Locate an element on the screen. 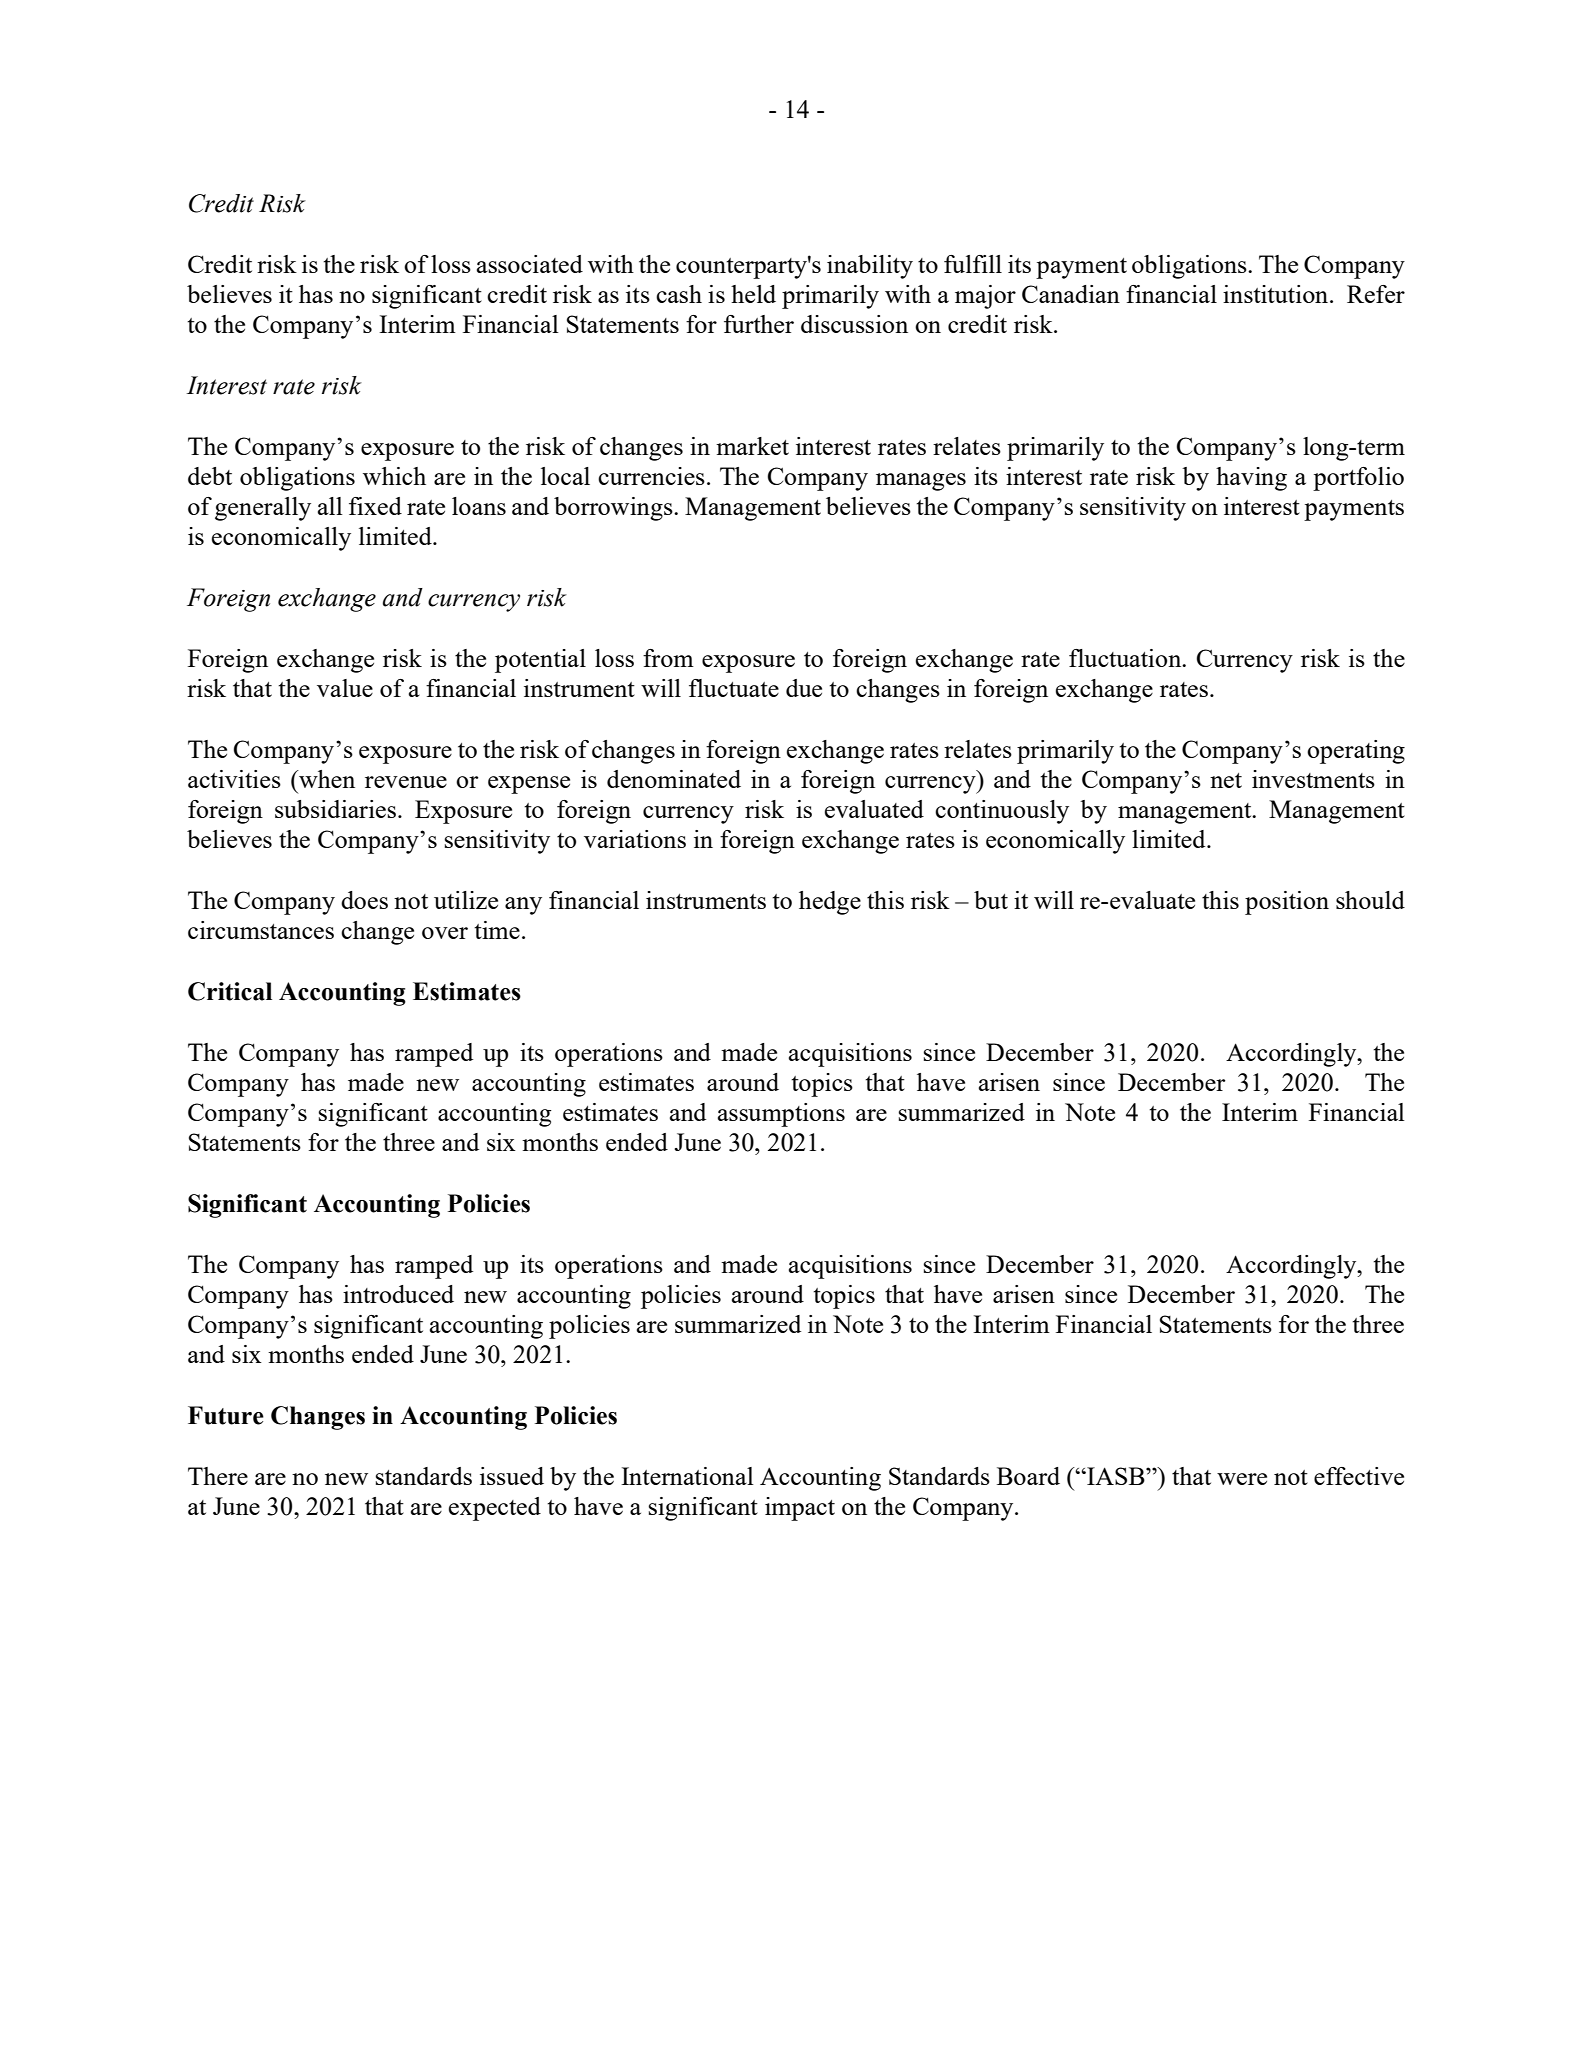 The image size is (1593, 2061). fluctuation is located at coordinates (1126, 658).
